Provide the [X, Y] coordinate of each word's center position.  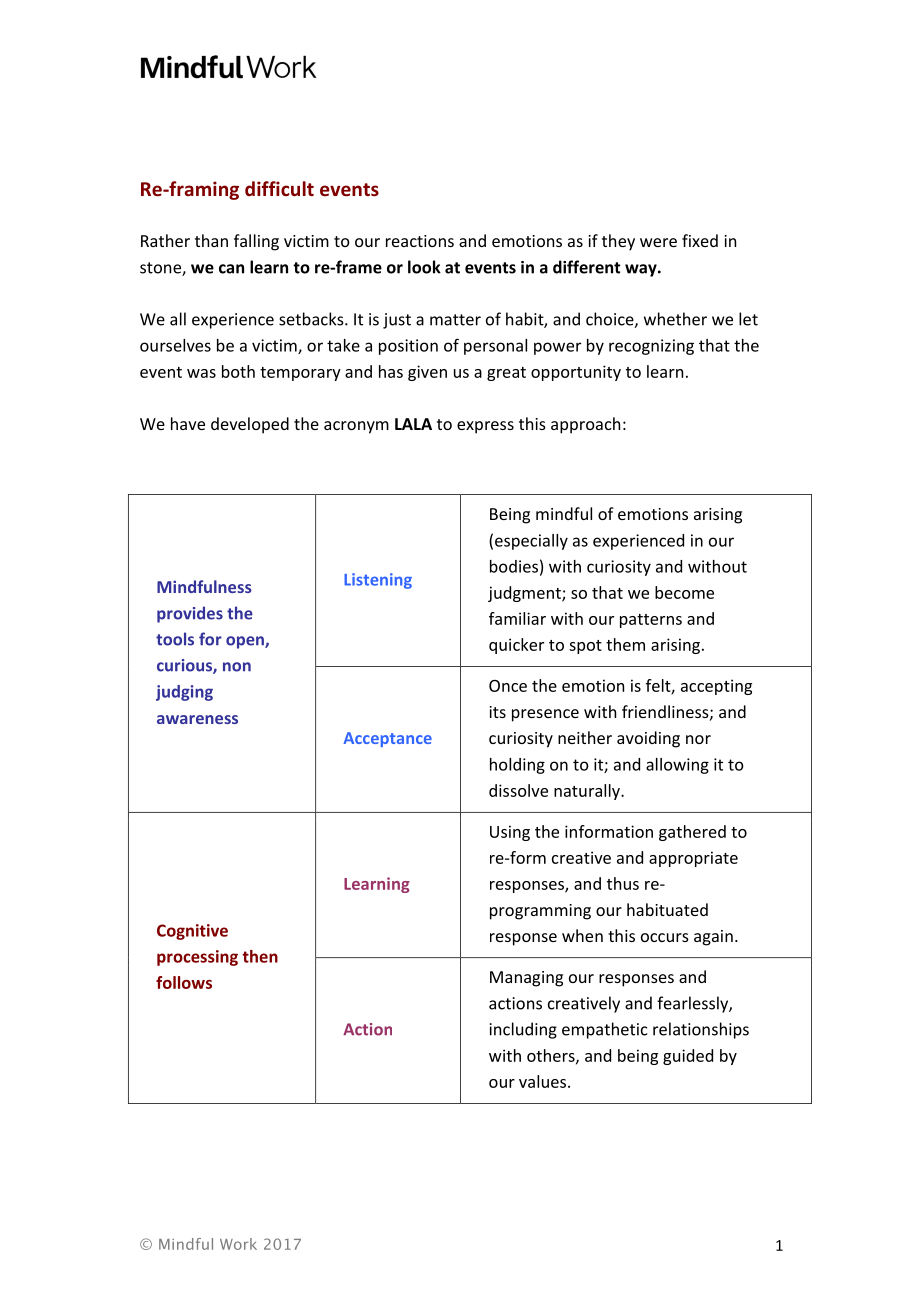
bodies [514, 566]
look [424, 267]
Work [238, 1244]
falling [256, 242]
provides [190, 614]
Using [510, 833]
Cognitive [192, 932]
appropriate [693, 859]
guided [688, 1057]
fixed [700, 240]
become [684, 592]
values [544, 1081]
